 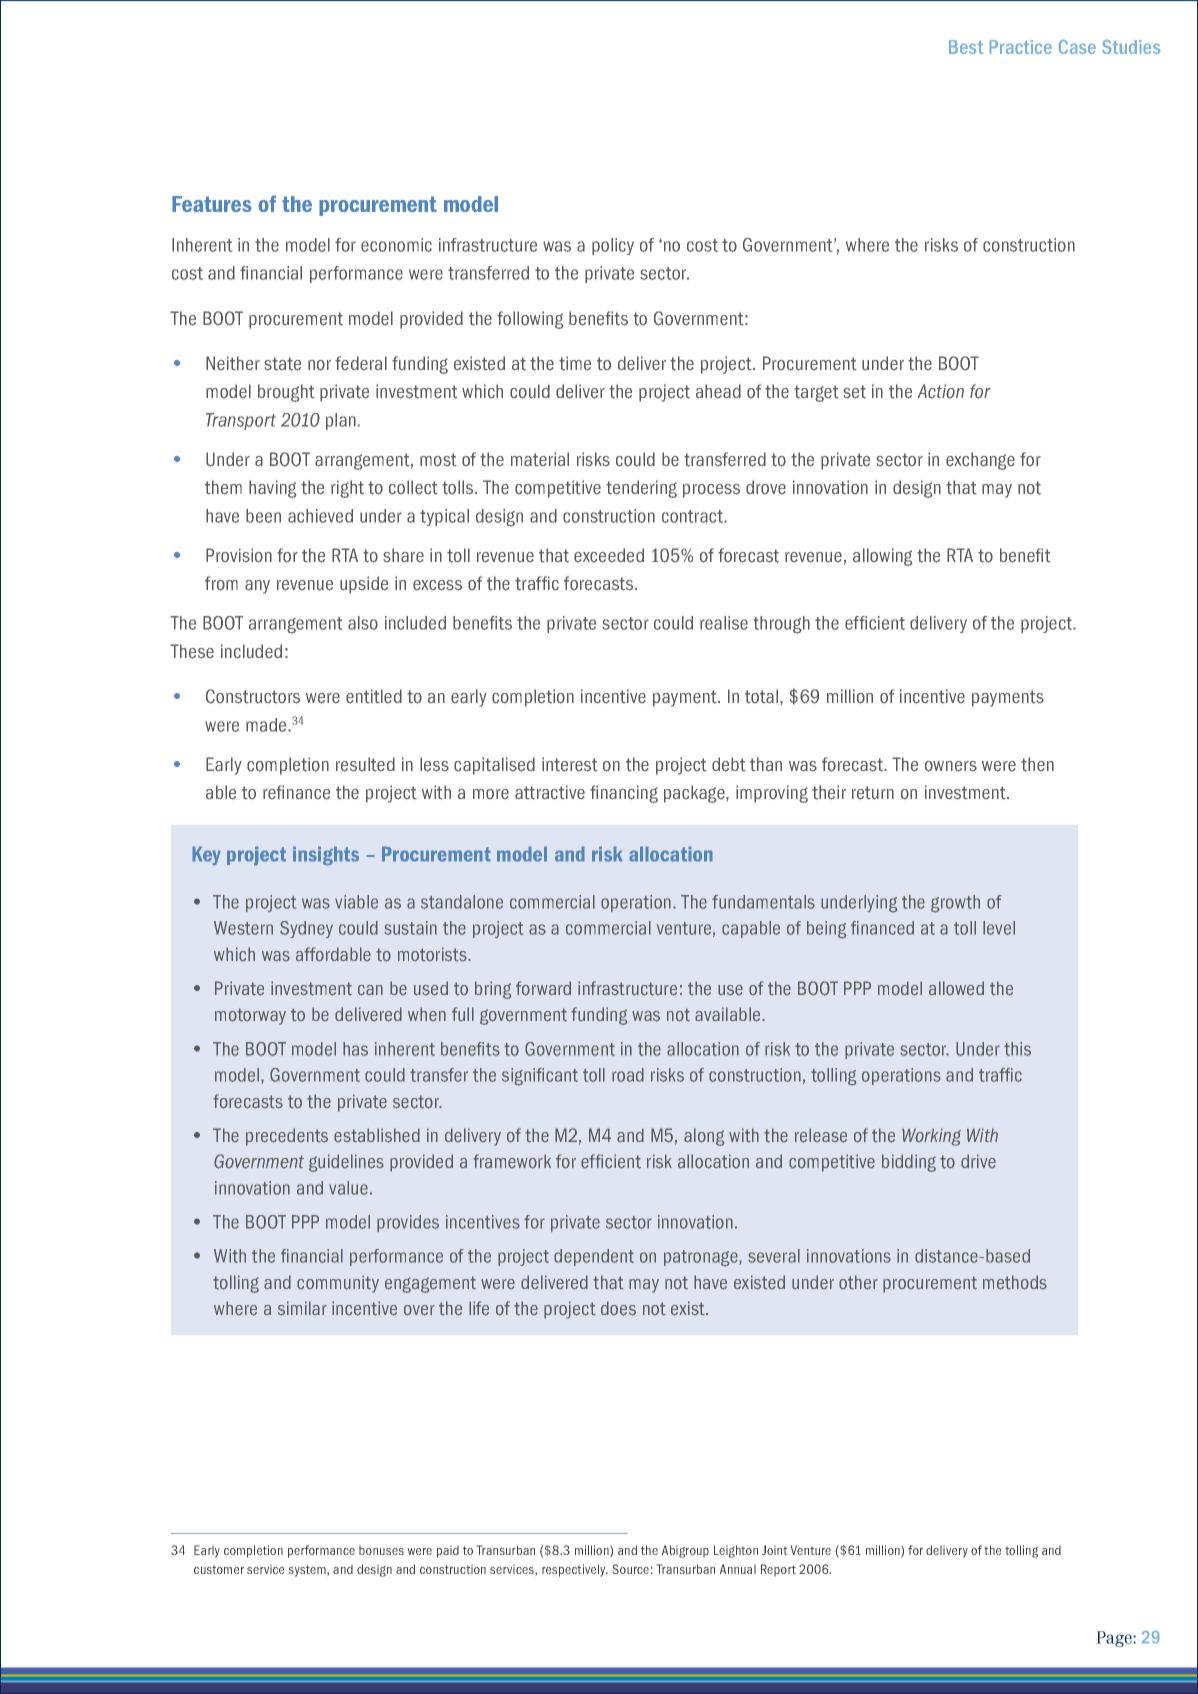 I want to click on allowing, so click(x=882, y=557).
